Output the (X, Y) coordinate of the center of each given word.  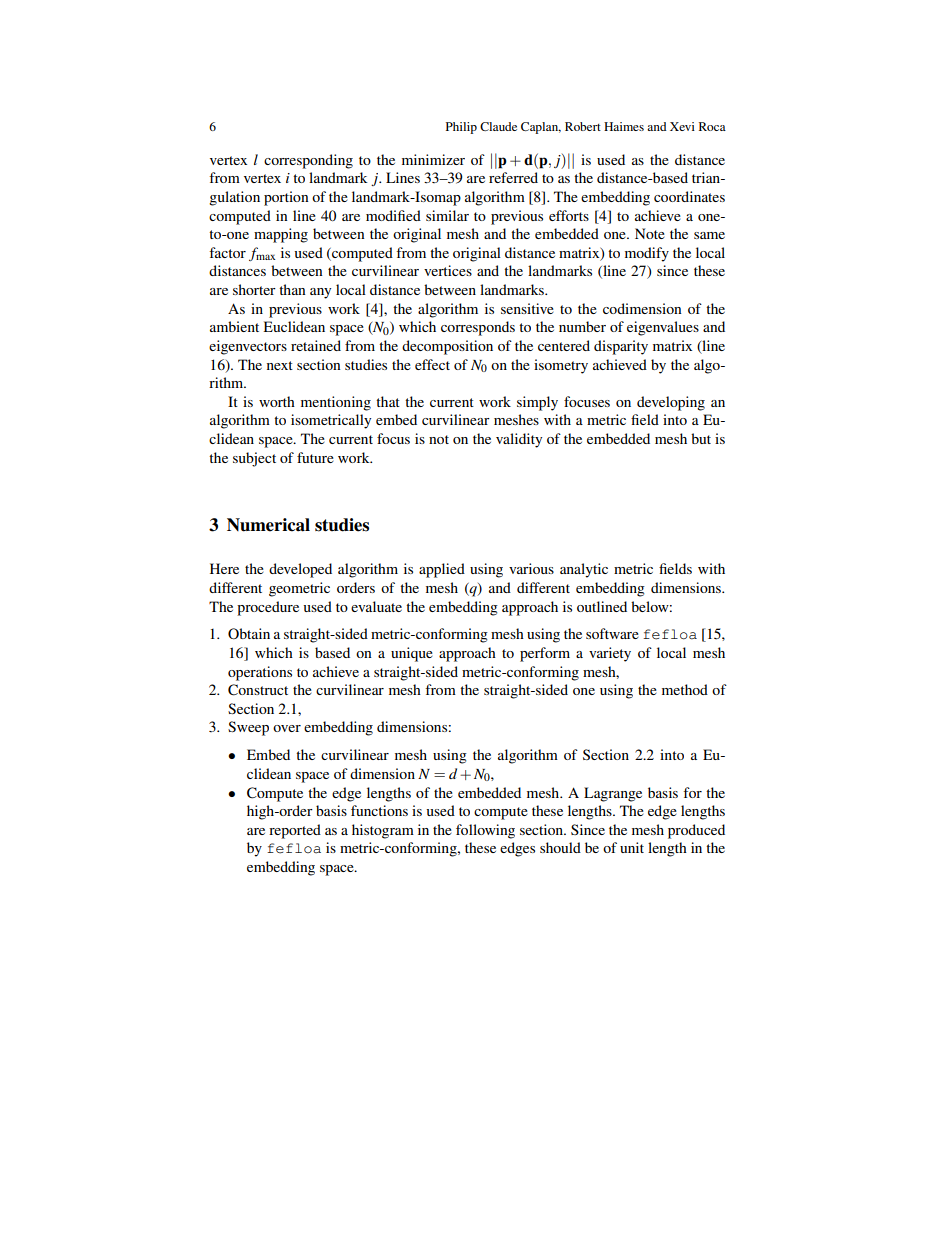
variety (610, 654)
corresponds (478, 328)
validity (519, 440)
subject (254, 459)
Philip (461, 128)
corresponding (308, 161)
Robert (583, 126)
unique (412, 654)
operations (260, 673)
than (292, 289)
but (701, 438)
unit (632, 847)
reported (295, 831)
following (485, 831)
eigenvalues (663, 328)
